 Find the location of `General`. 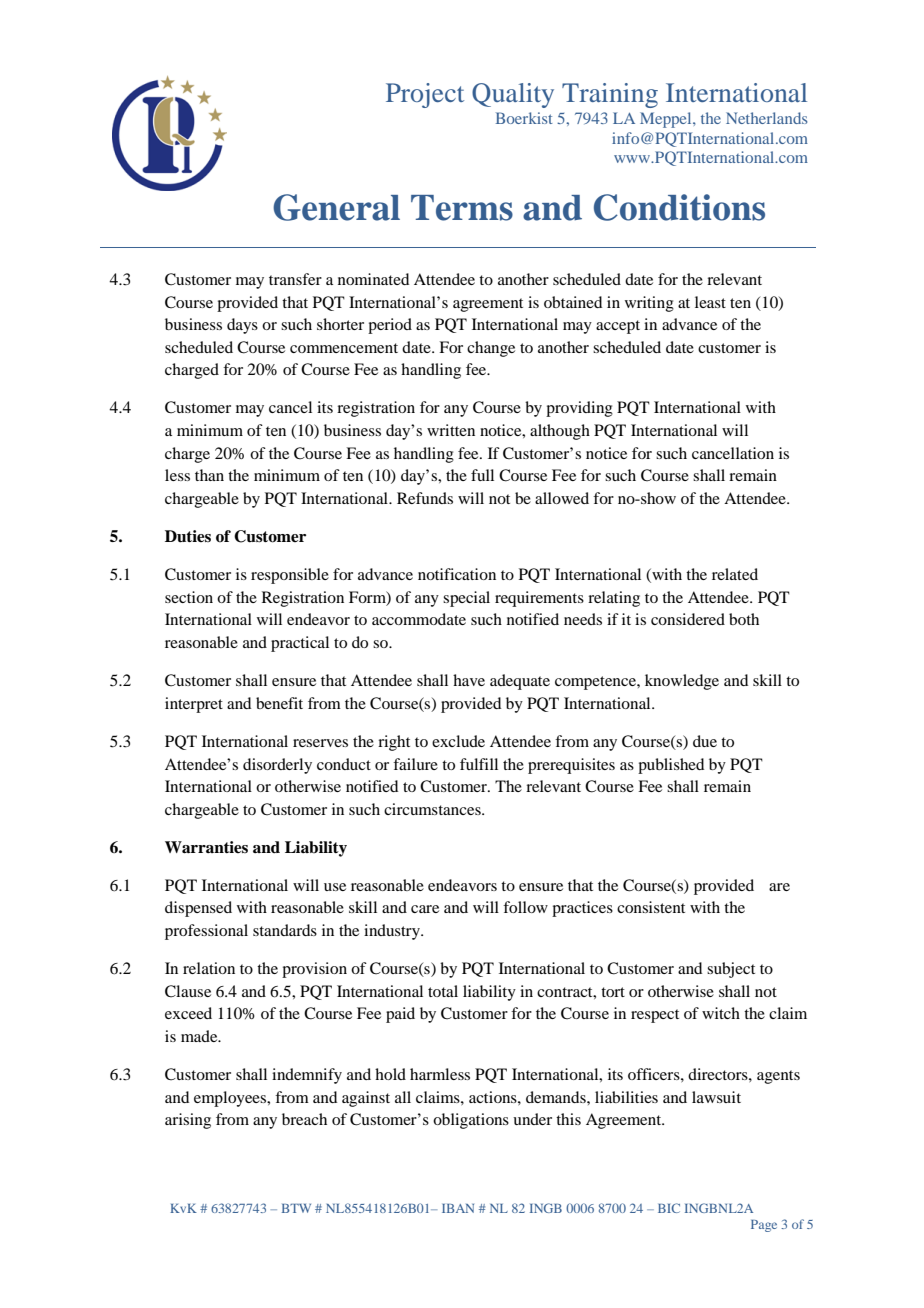

General is located at coordinates (336, 207).
